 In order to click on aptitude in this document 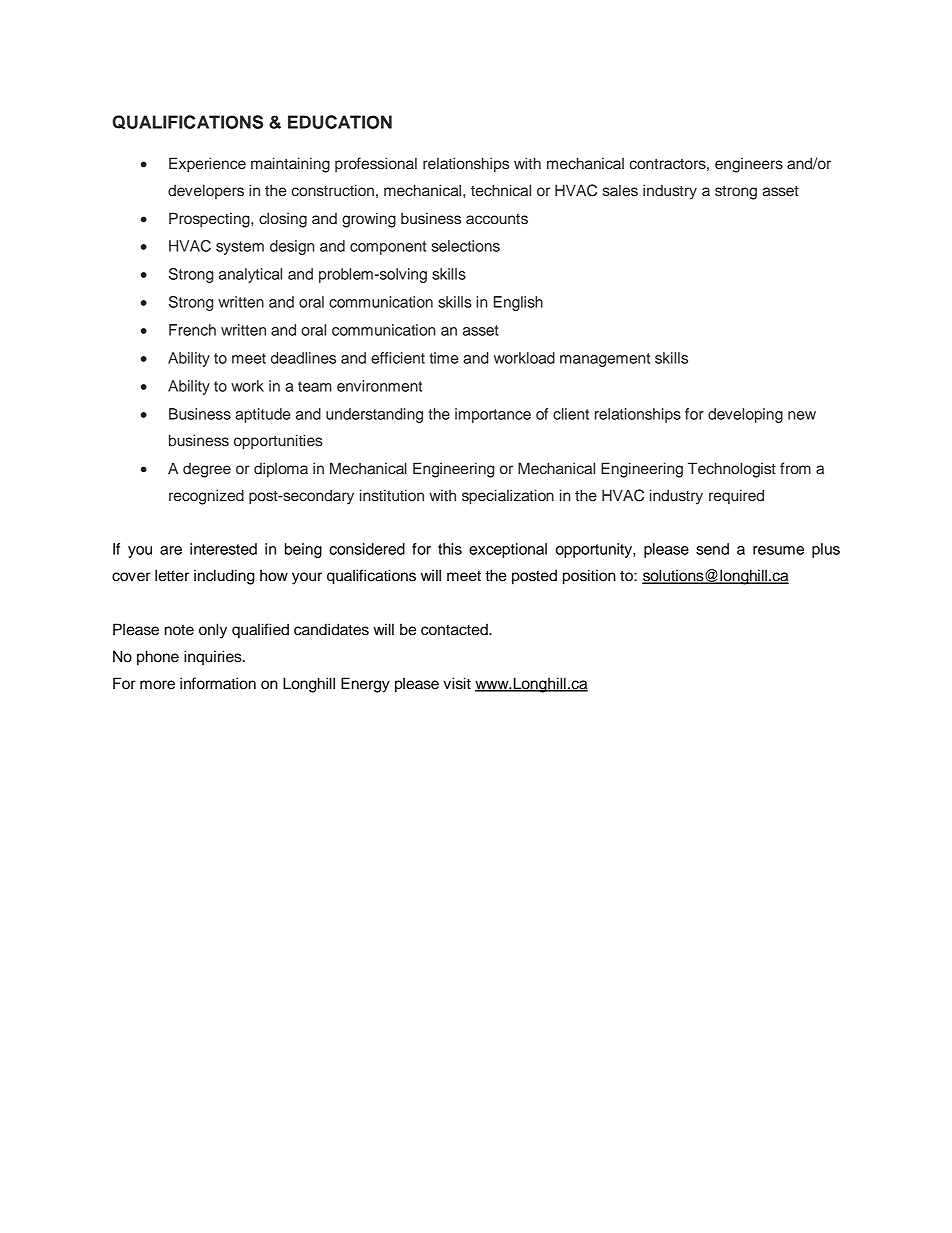, I will do `click(262, 415)`.
